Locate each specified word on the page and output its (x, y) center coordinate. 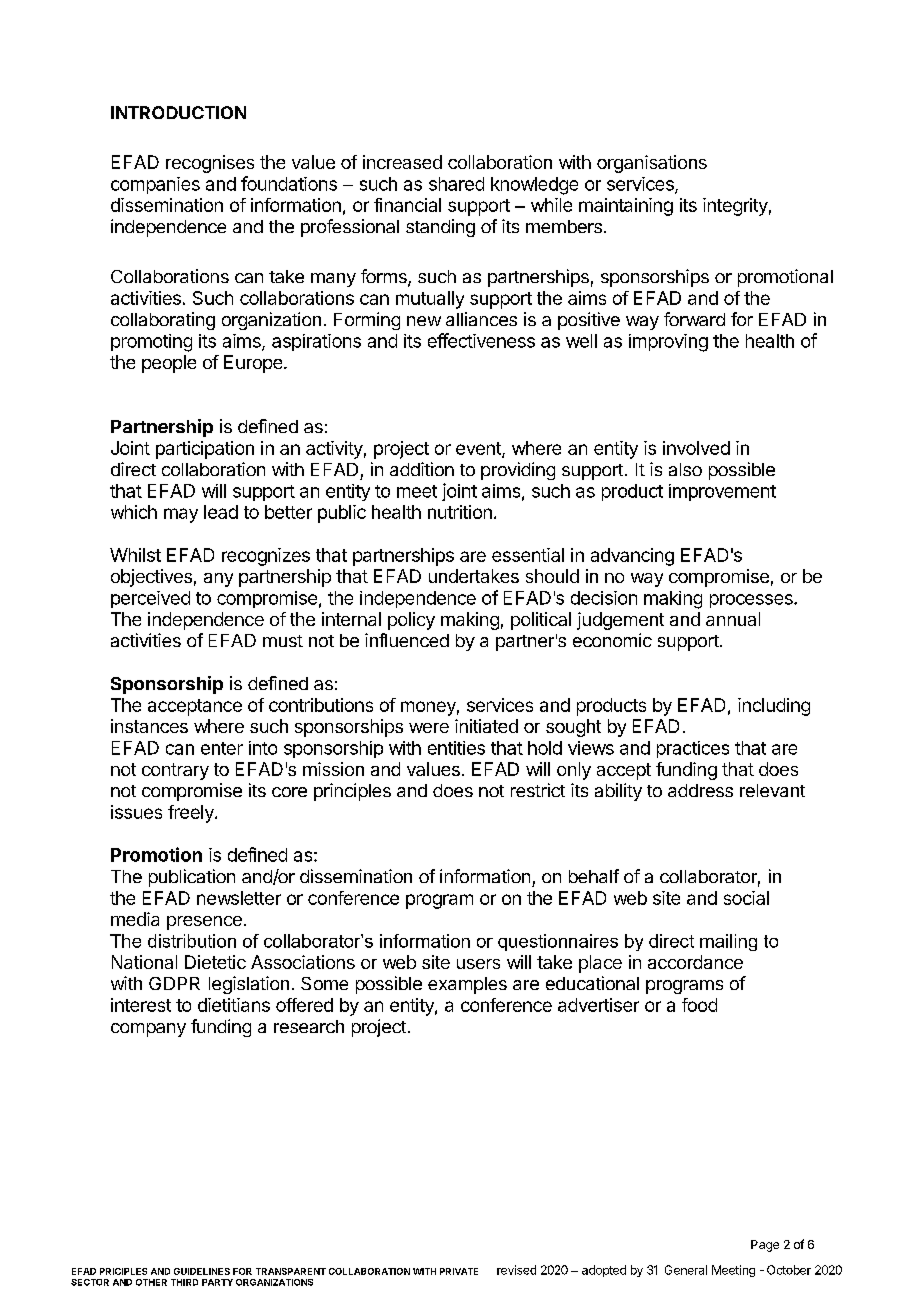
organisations (652, 164)
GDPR (174, 983)
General (686, 1270)
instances (149, 726)
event (479, 449)
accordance (695, 962)
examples (467, 985)
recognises (210, 164)
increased (402, 162)
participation (205, 450)
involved (696, 448)
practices (693, 749)
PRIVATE (459, 1271)
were (429, 728)
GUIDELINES (202, 1271)
